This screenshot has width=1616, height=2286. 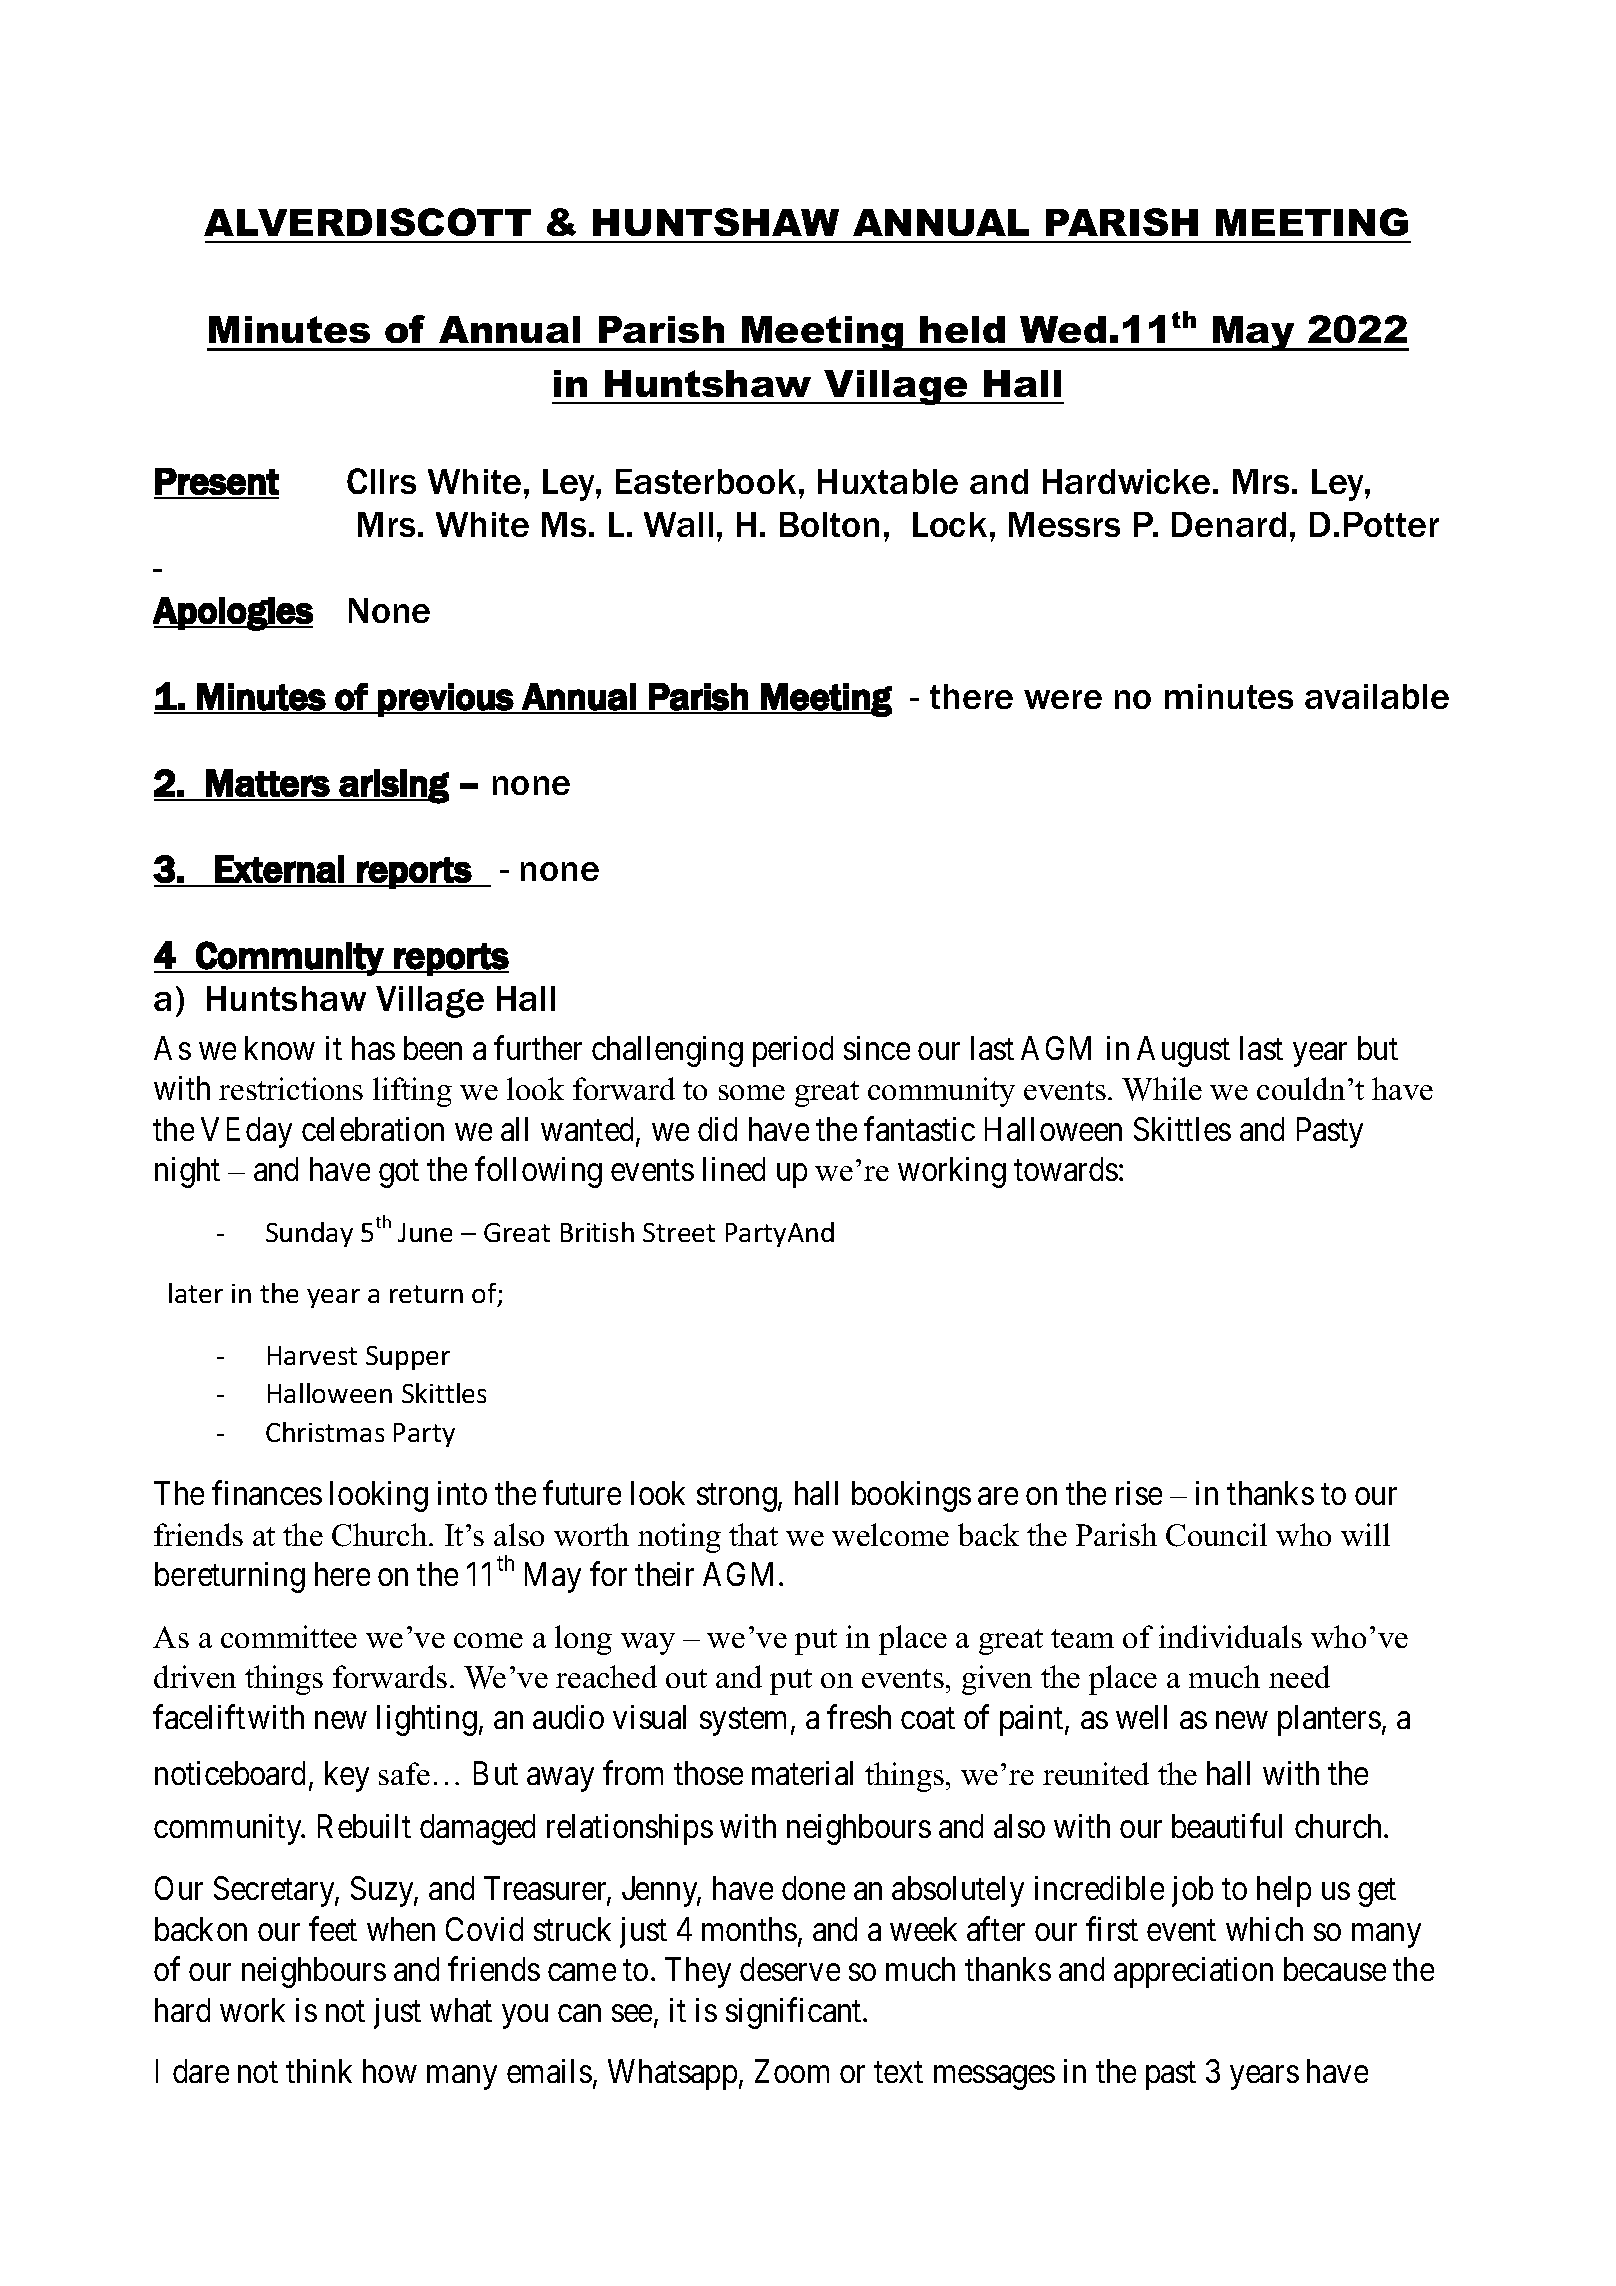 What do you see at coordinates (1193, 1972) in the screenshot?
I see `appreciation` at bounding box center [1193, 1972].
